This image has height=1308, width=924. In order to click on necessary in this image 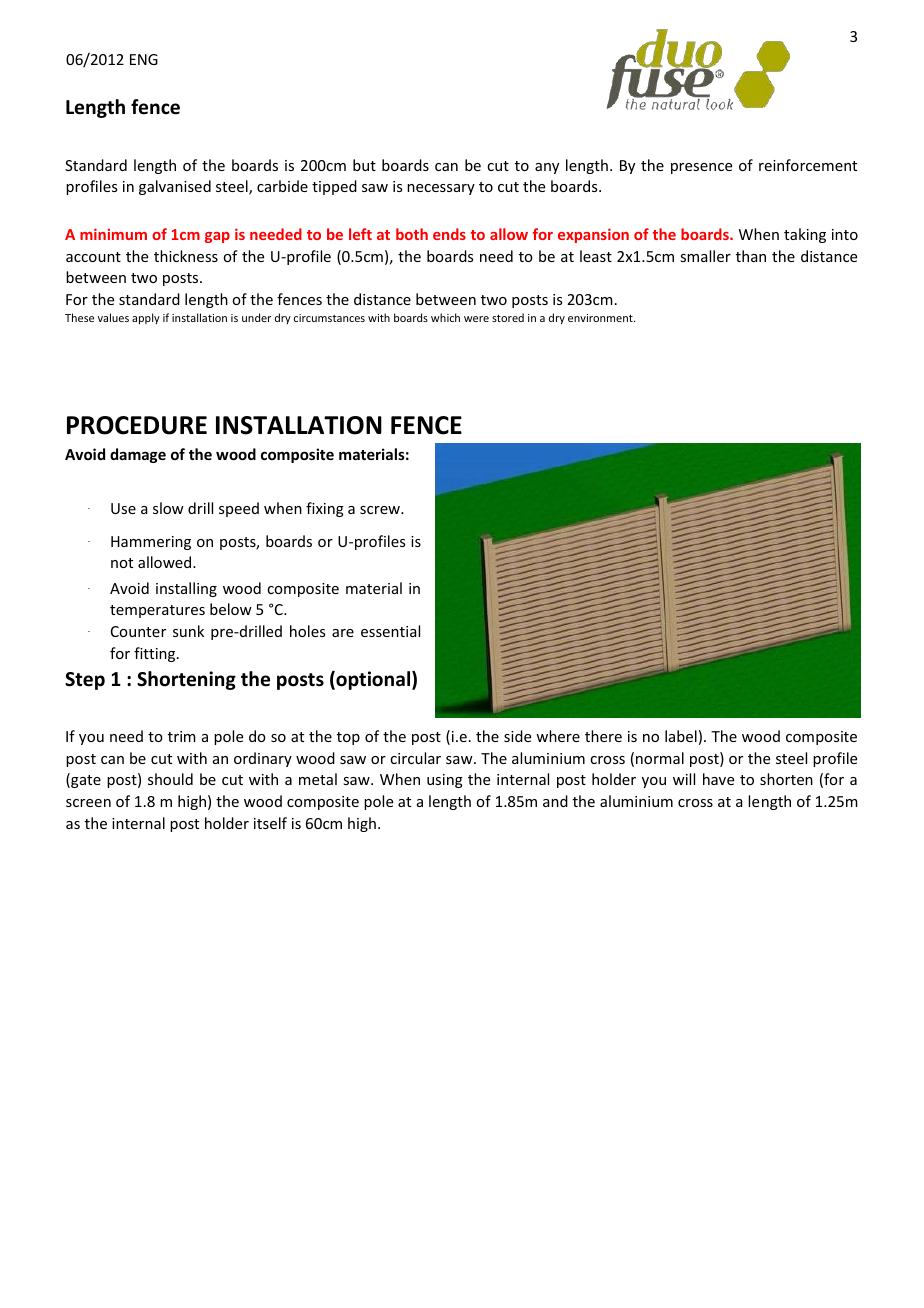, I will do `click(441, 189)`.
